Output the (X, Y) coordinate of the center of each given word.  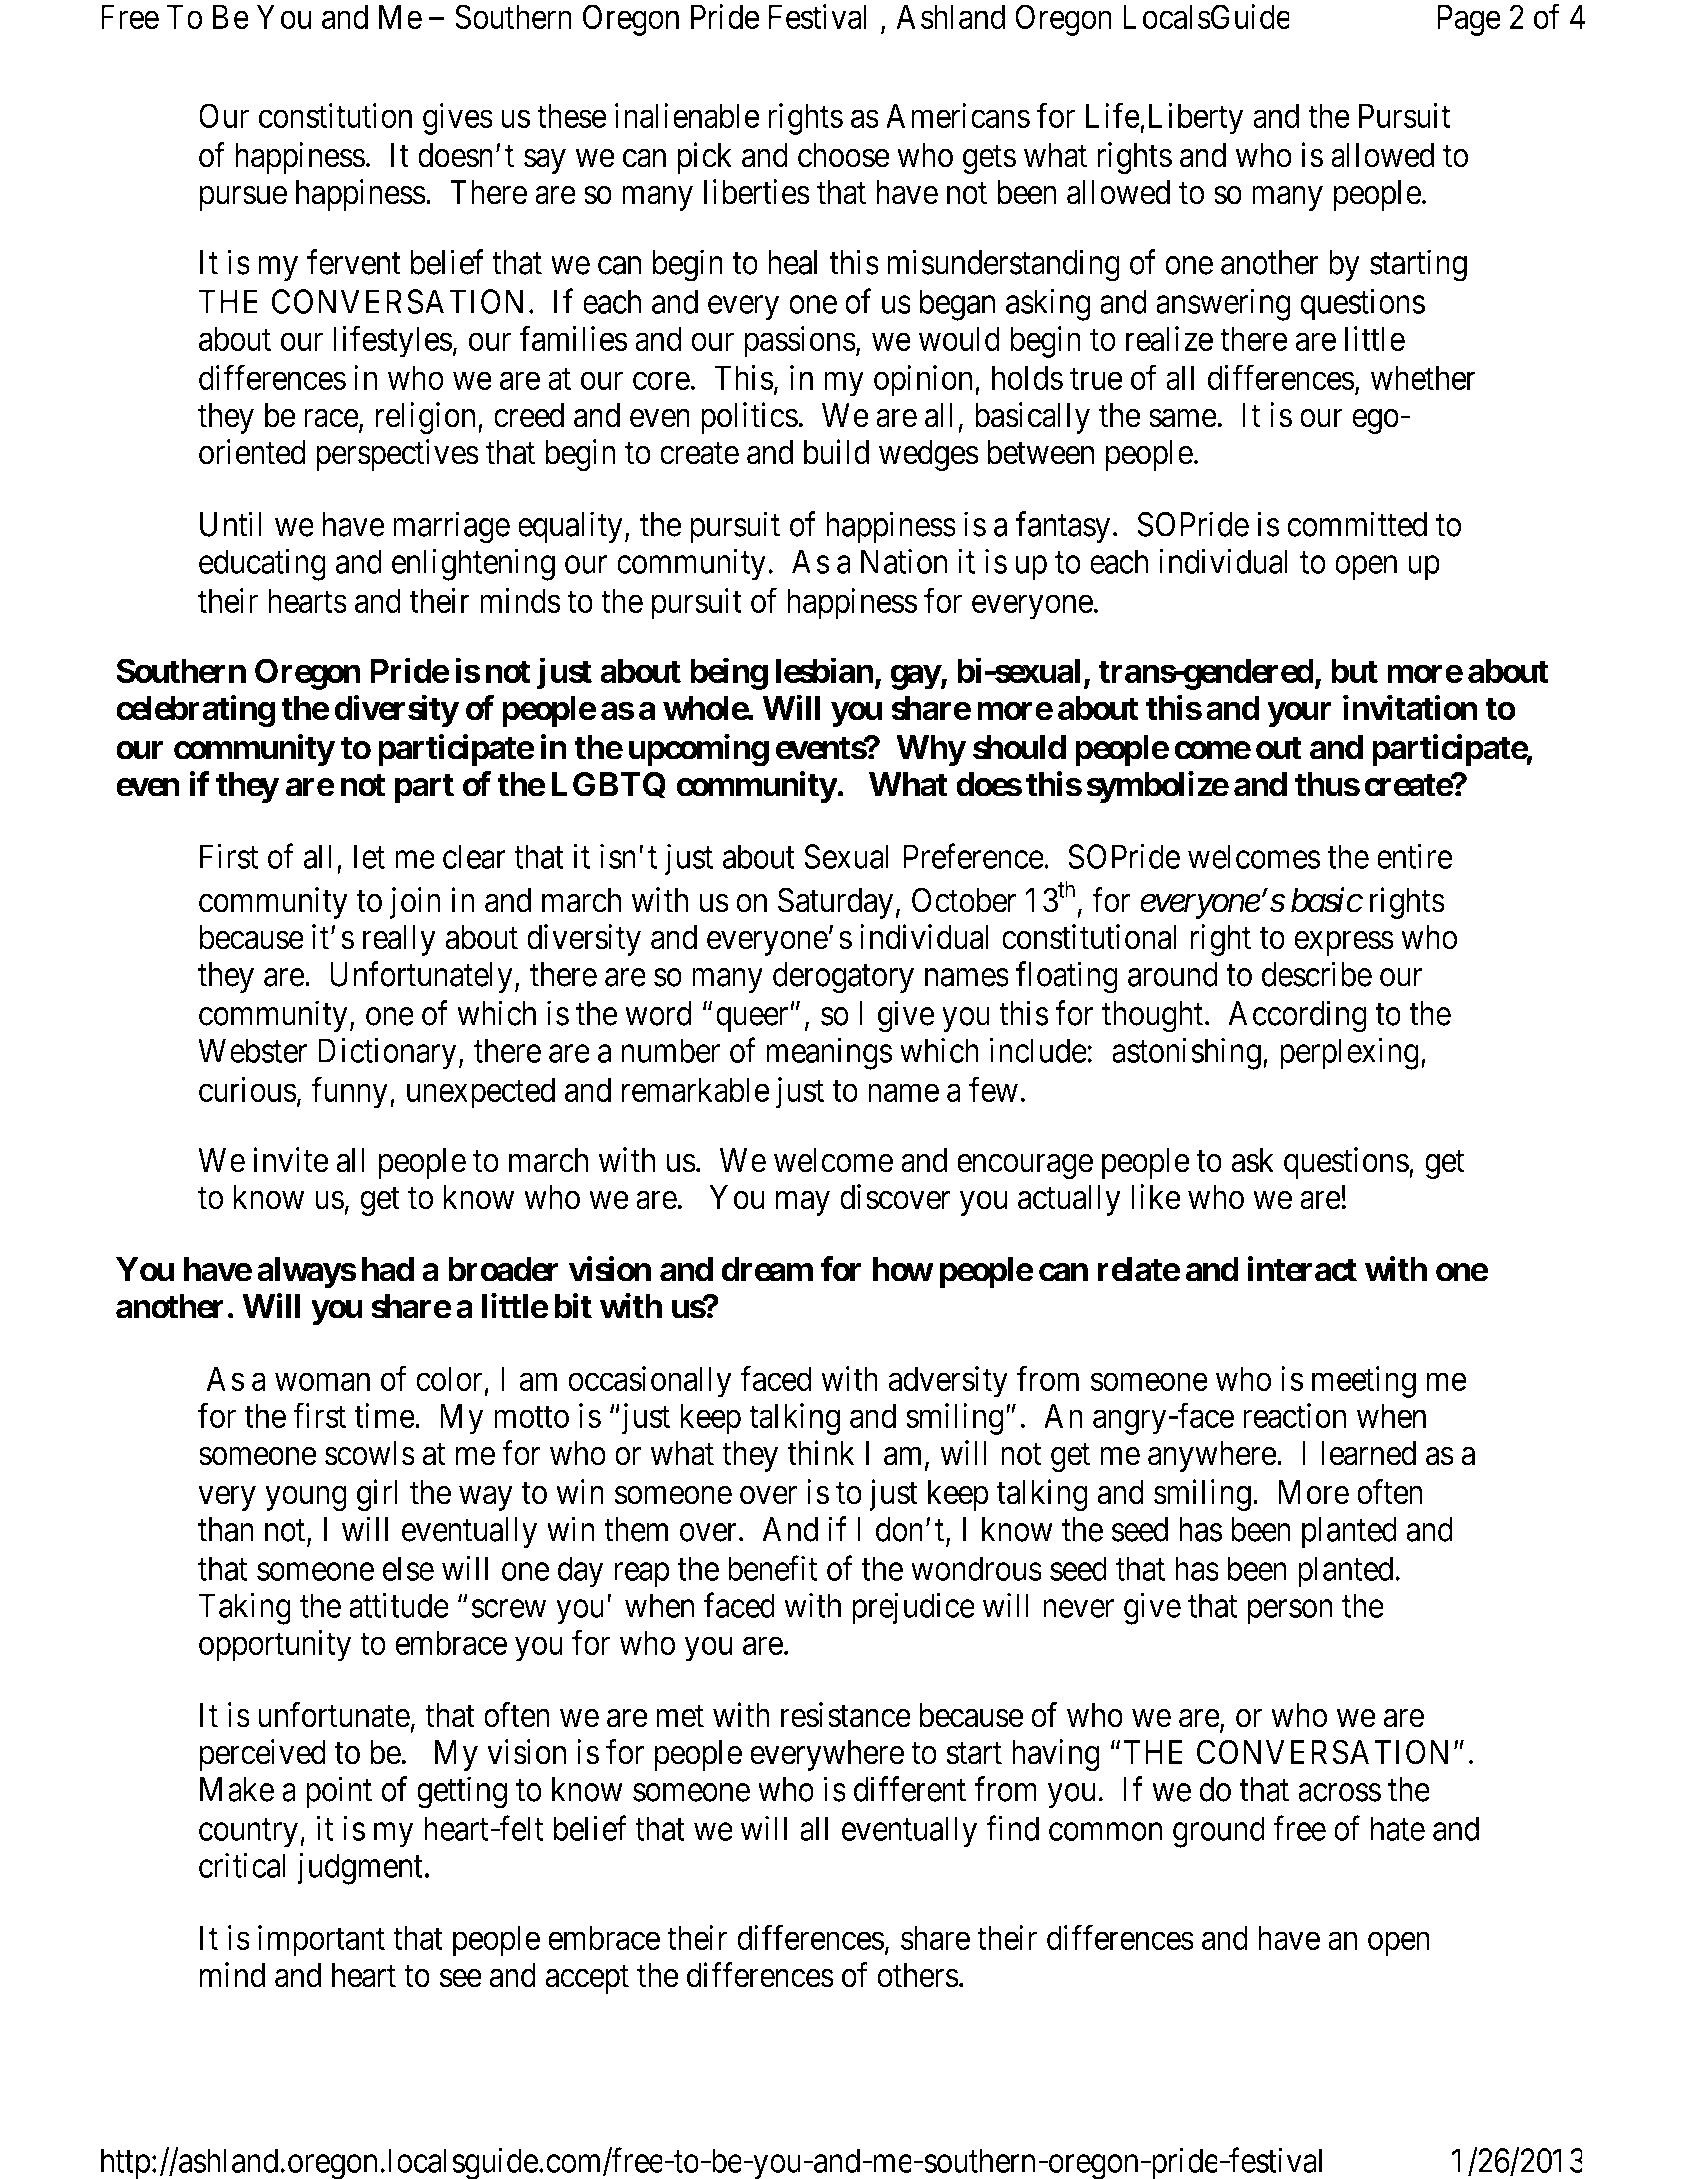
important (321, 1941)
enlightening (473, 565)
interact (1302, 1269)
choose (844, 155)
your (1299, 714)
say (545, 161)
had (388, 1269)
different (910, 1789)
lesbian (825, 670)
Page (1469, 20)
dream (767, 1269)
